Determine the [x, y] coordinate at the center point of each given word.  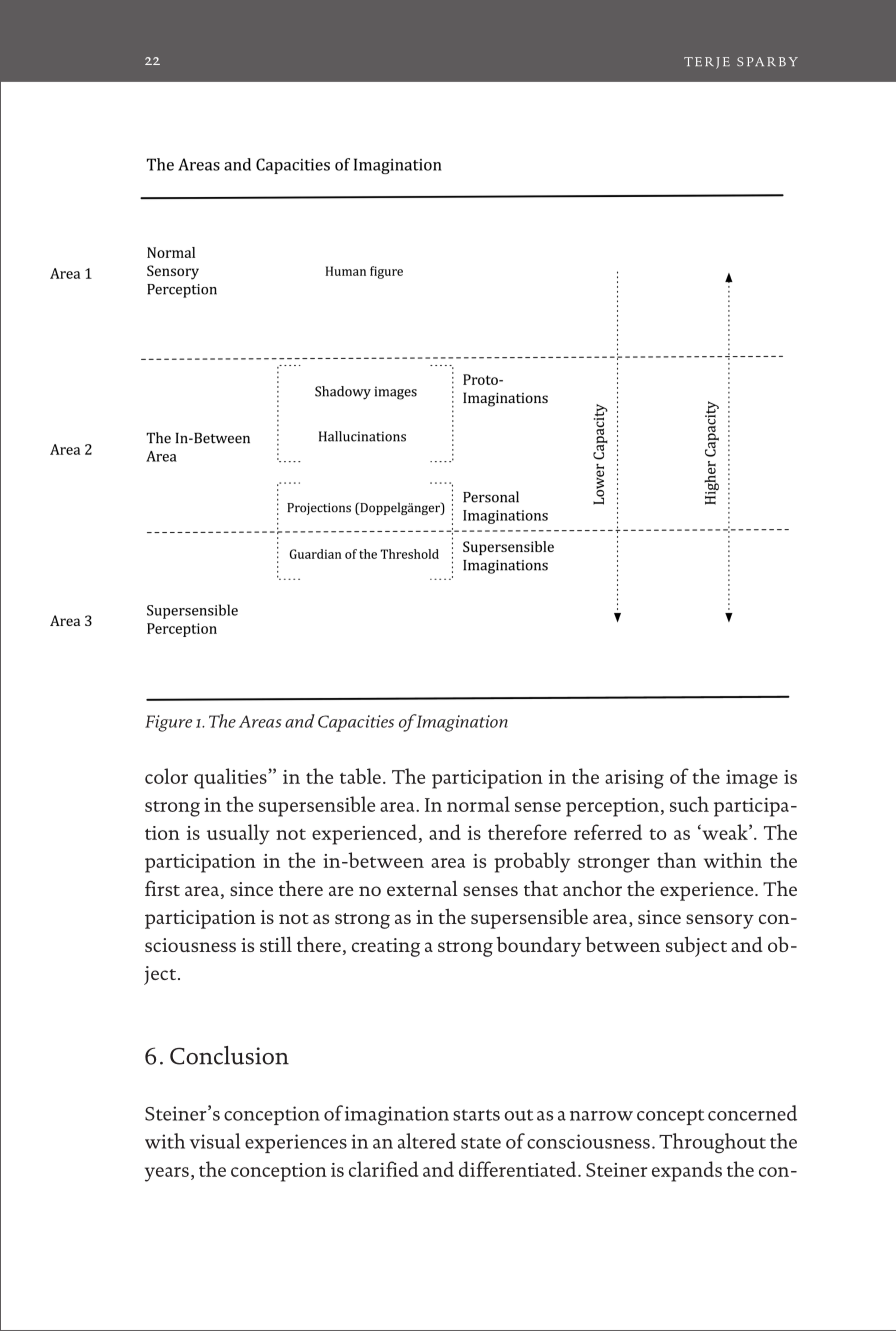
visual [215, 1141]
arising [634, 779]
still [276, 944]
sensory [720, 921]
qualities [230, 778]
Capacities [356, 723]
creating [386, 947]
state [481, 1143]
